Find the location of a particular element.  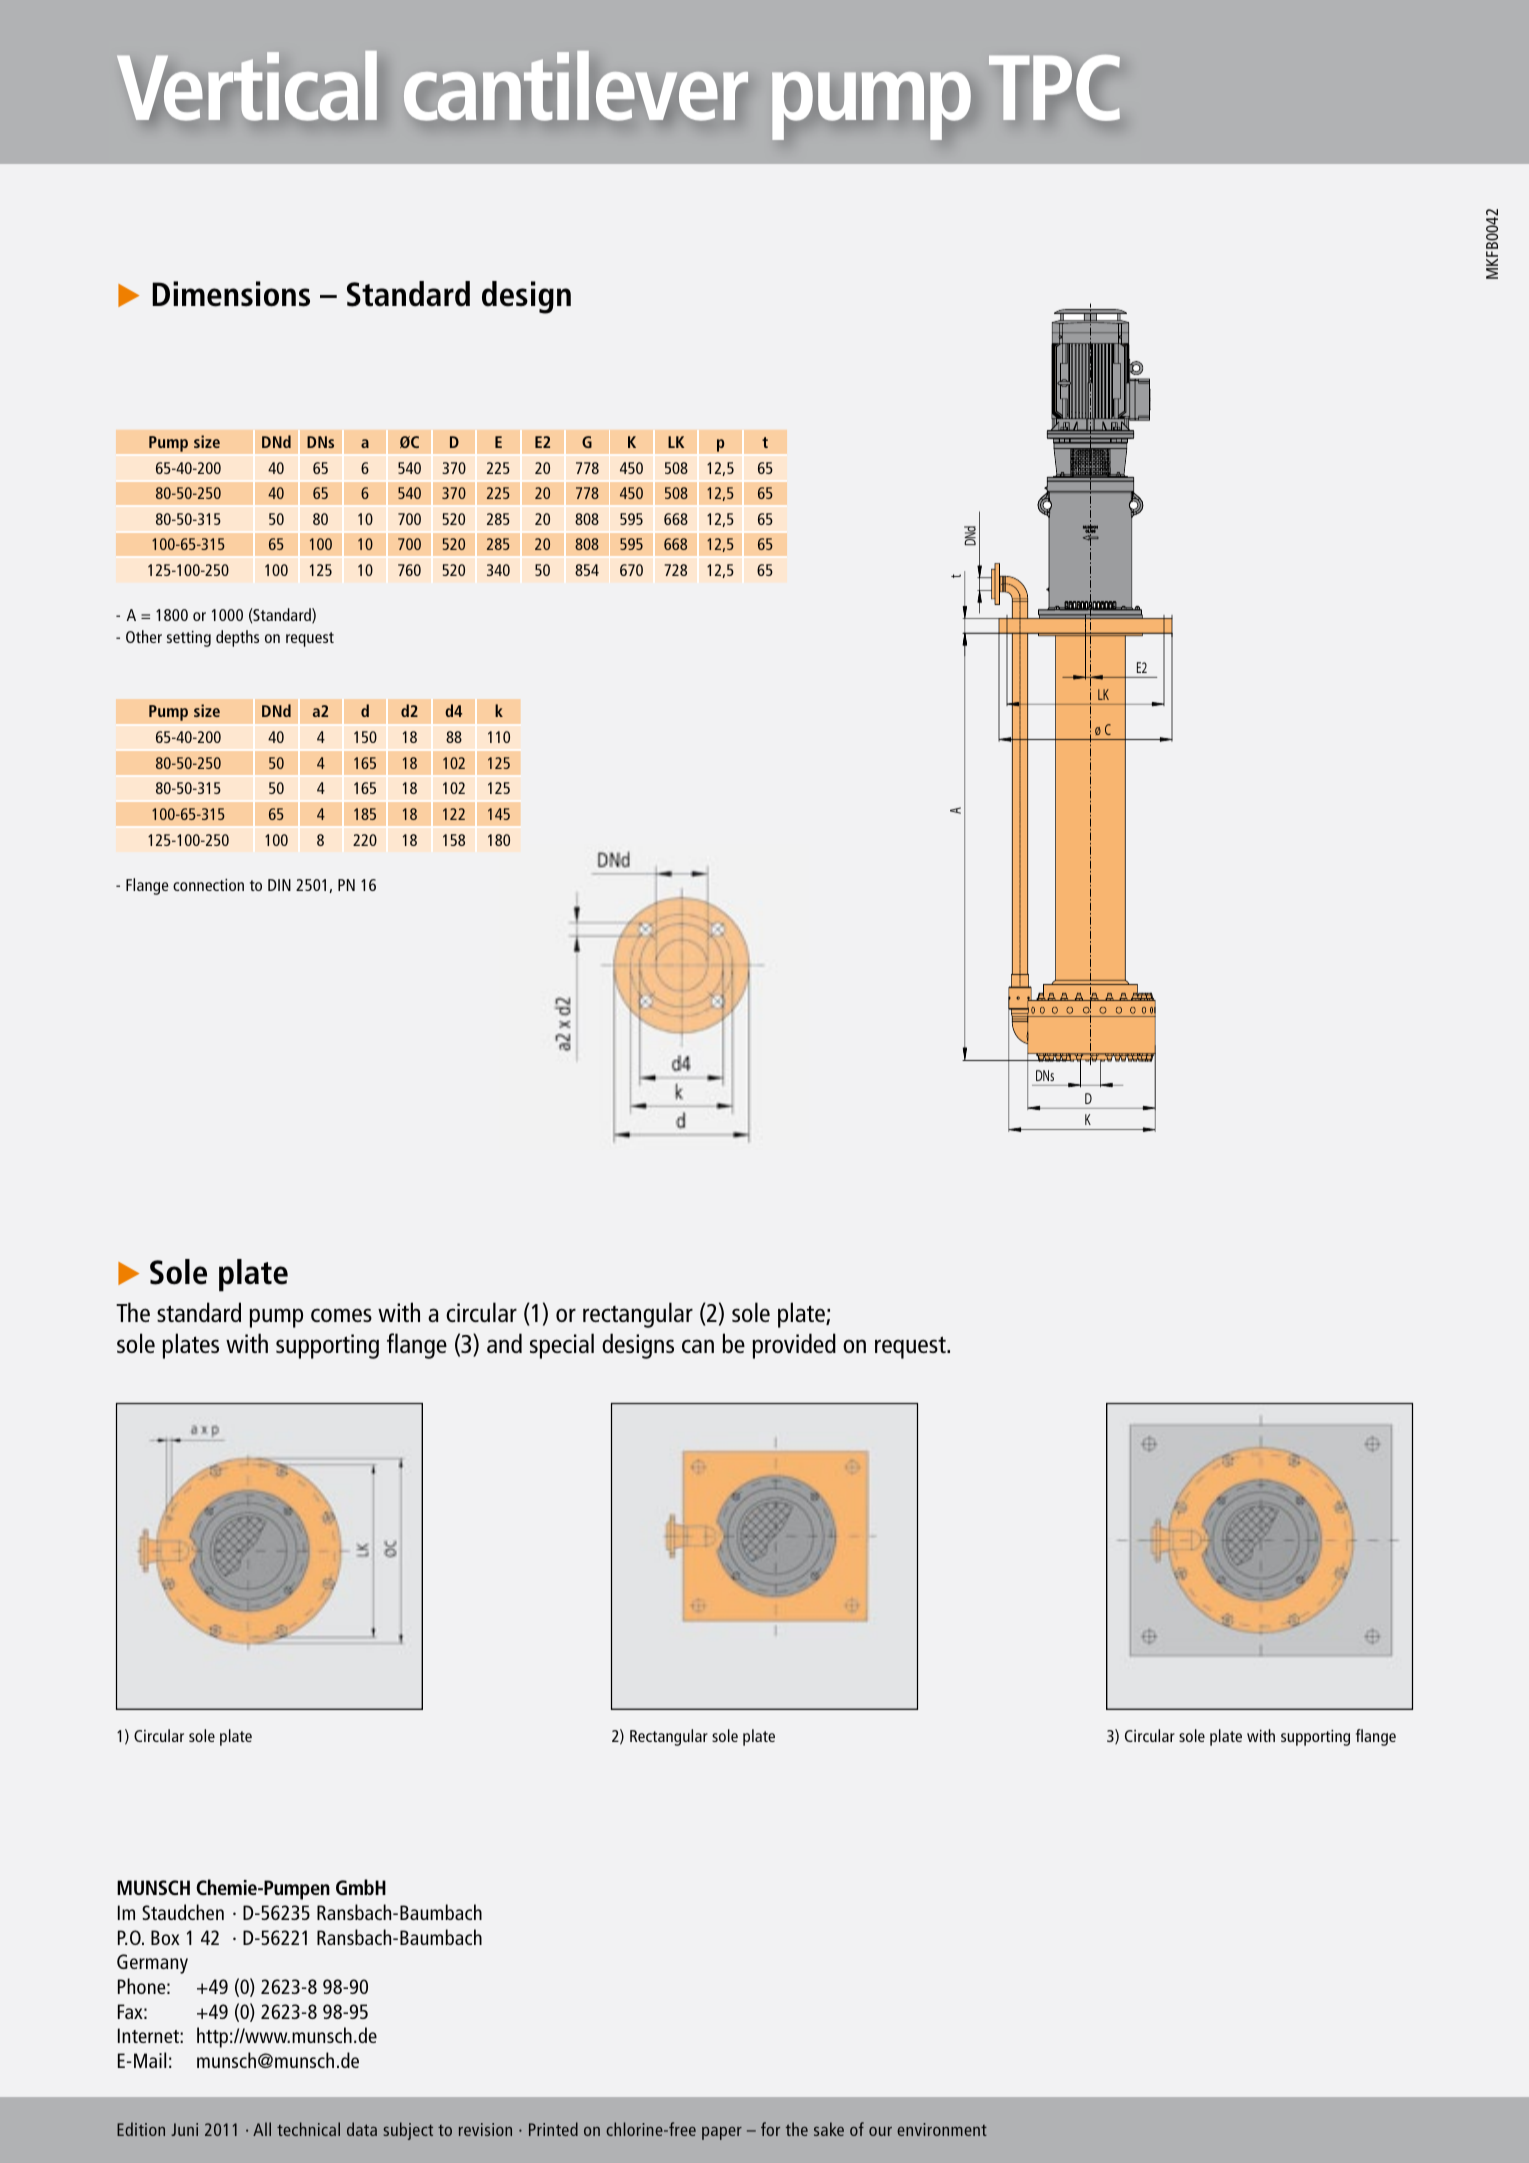

Vertical is located at coordinates (247, 85).
